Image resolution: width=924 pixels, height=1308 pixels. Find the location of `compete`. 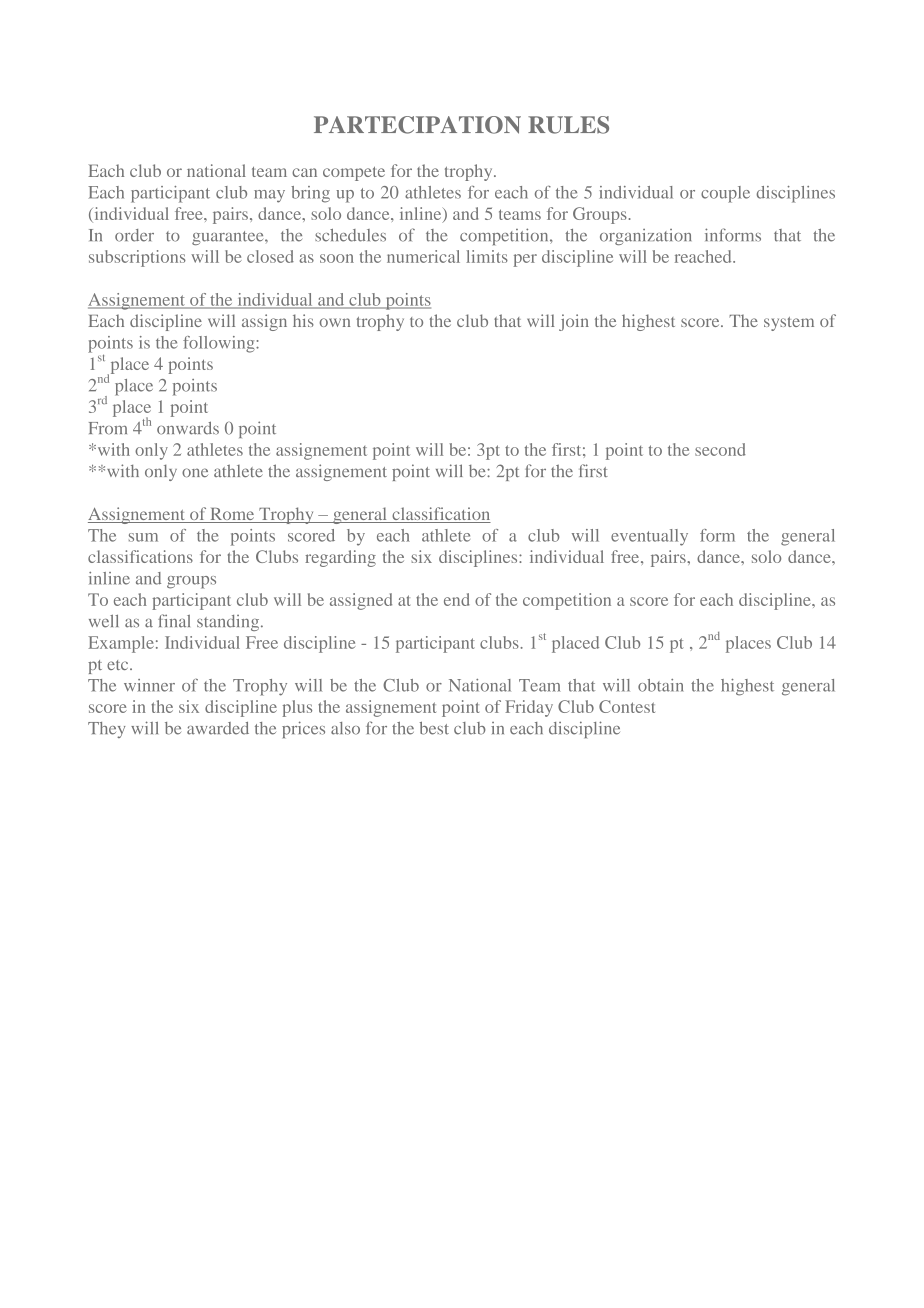

compete is located at coordinates (354, 174).
